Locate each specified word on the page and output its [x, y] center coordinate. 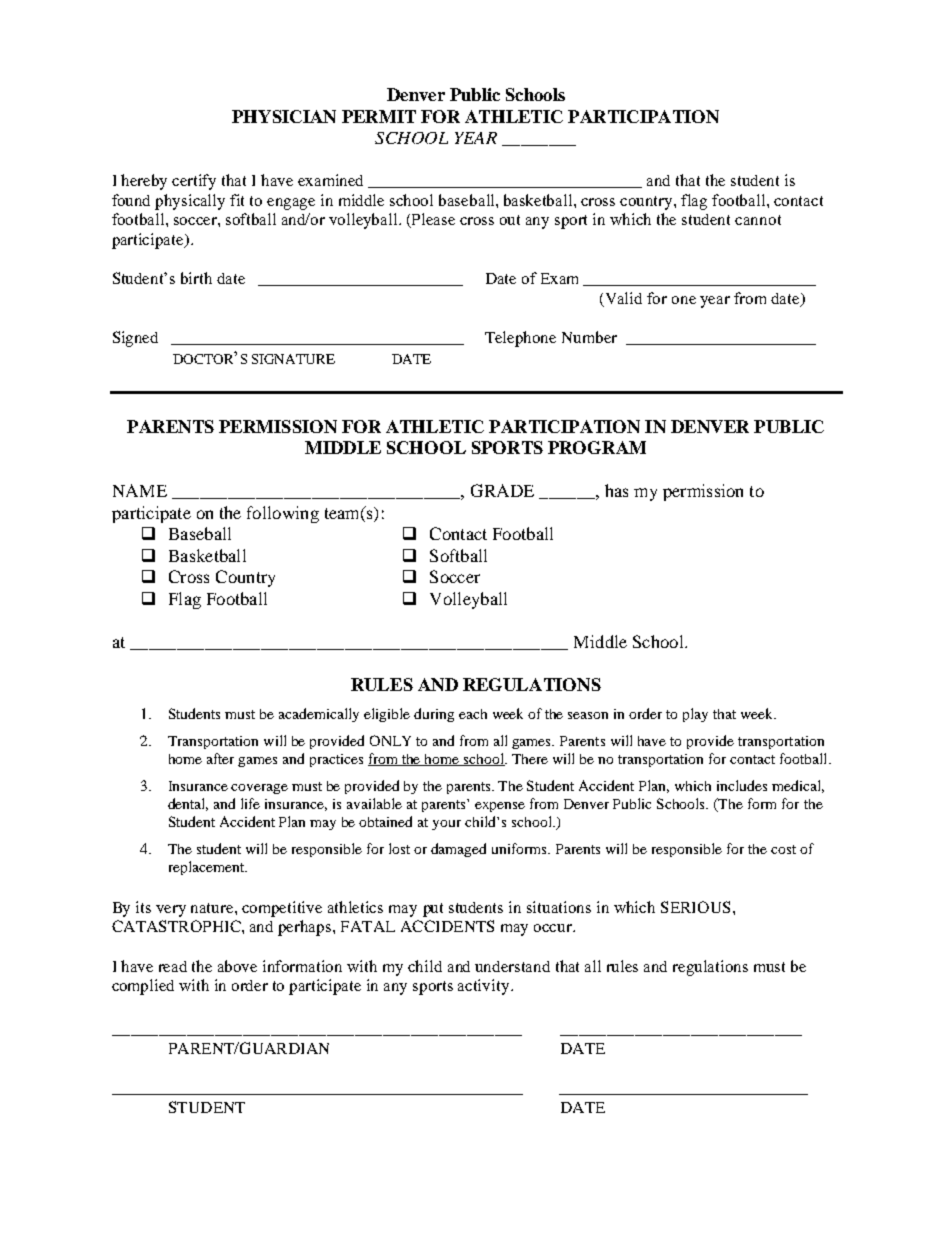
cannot [758, 220]
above [237, 966]
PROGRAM [597, 447]
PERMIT [379, 116]
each [473, 714]
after [220, 758]
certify [194, 182]
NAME [140, 490]
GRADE [502, 490]
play [695, 715]
